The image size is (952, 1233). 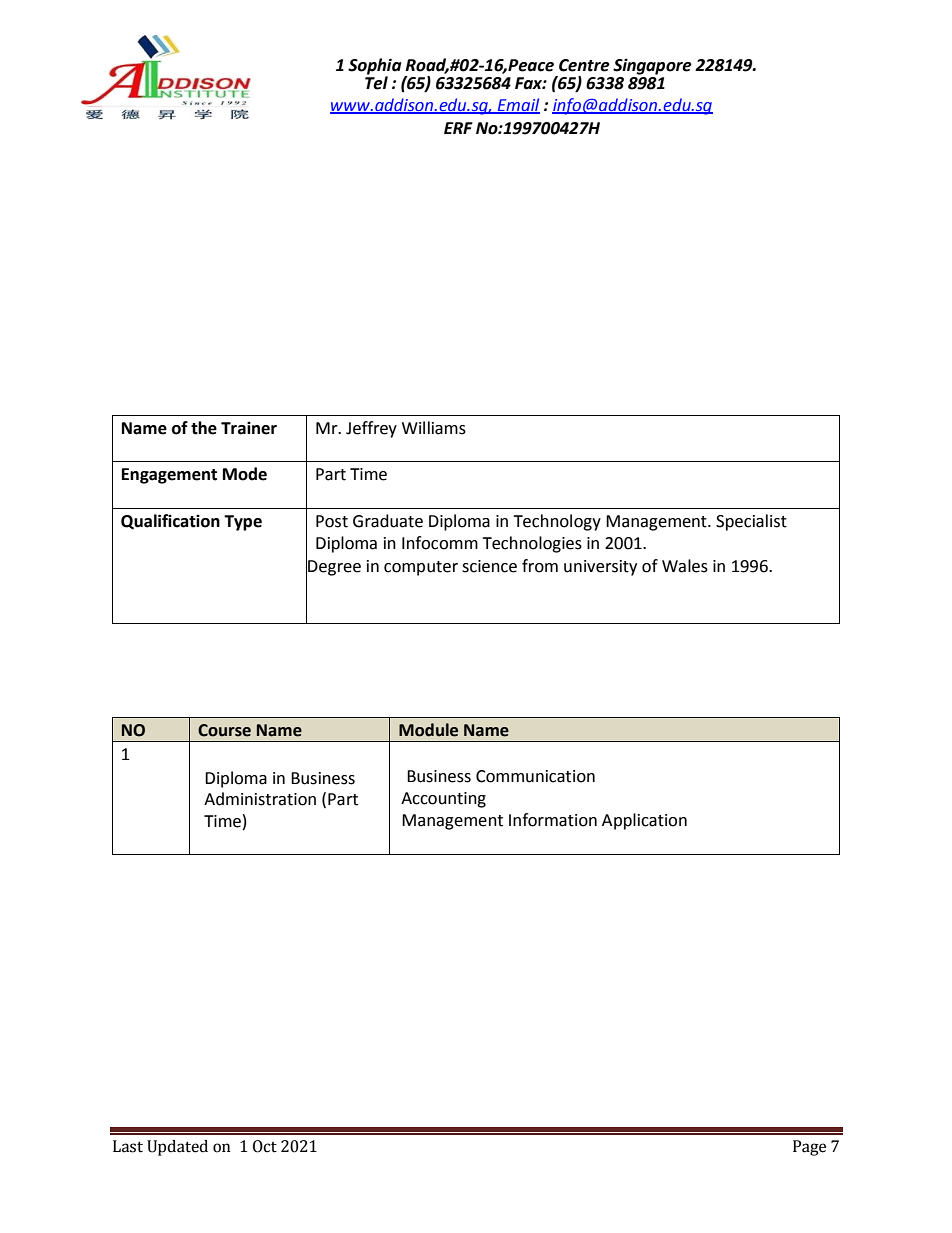 I want to click on the, so click(x=204, y=428).
